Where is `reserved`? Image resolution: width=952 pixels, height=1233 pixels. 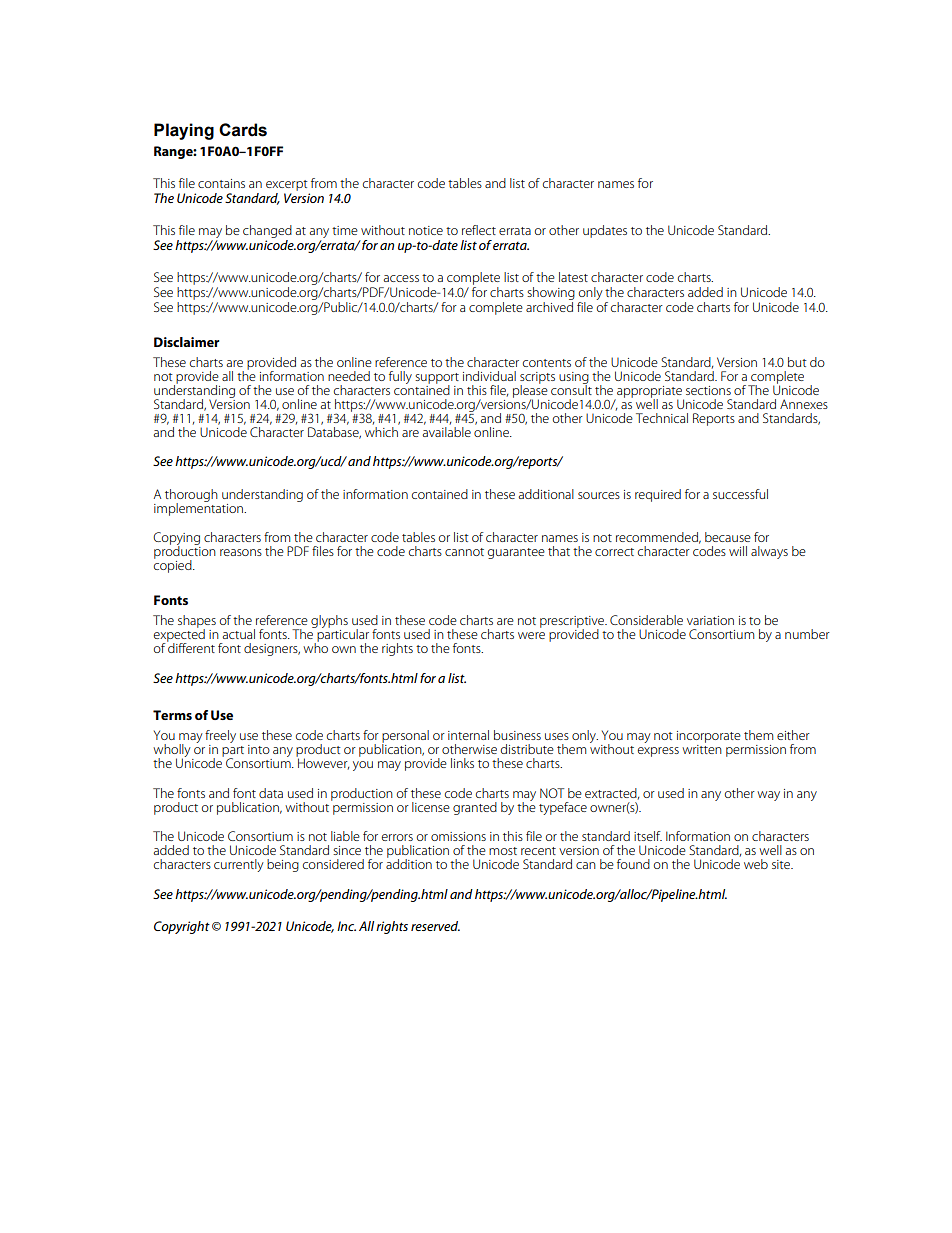
reserved is located at coordinates (435, 926).
